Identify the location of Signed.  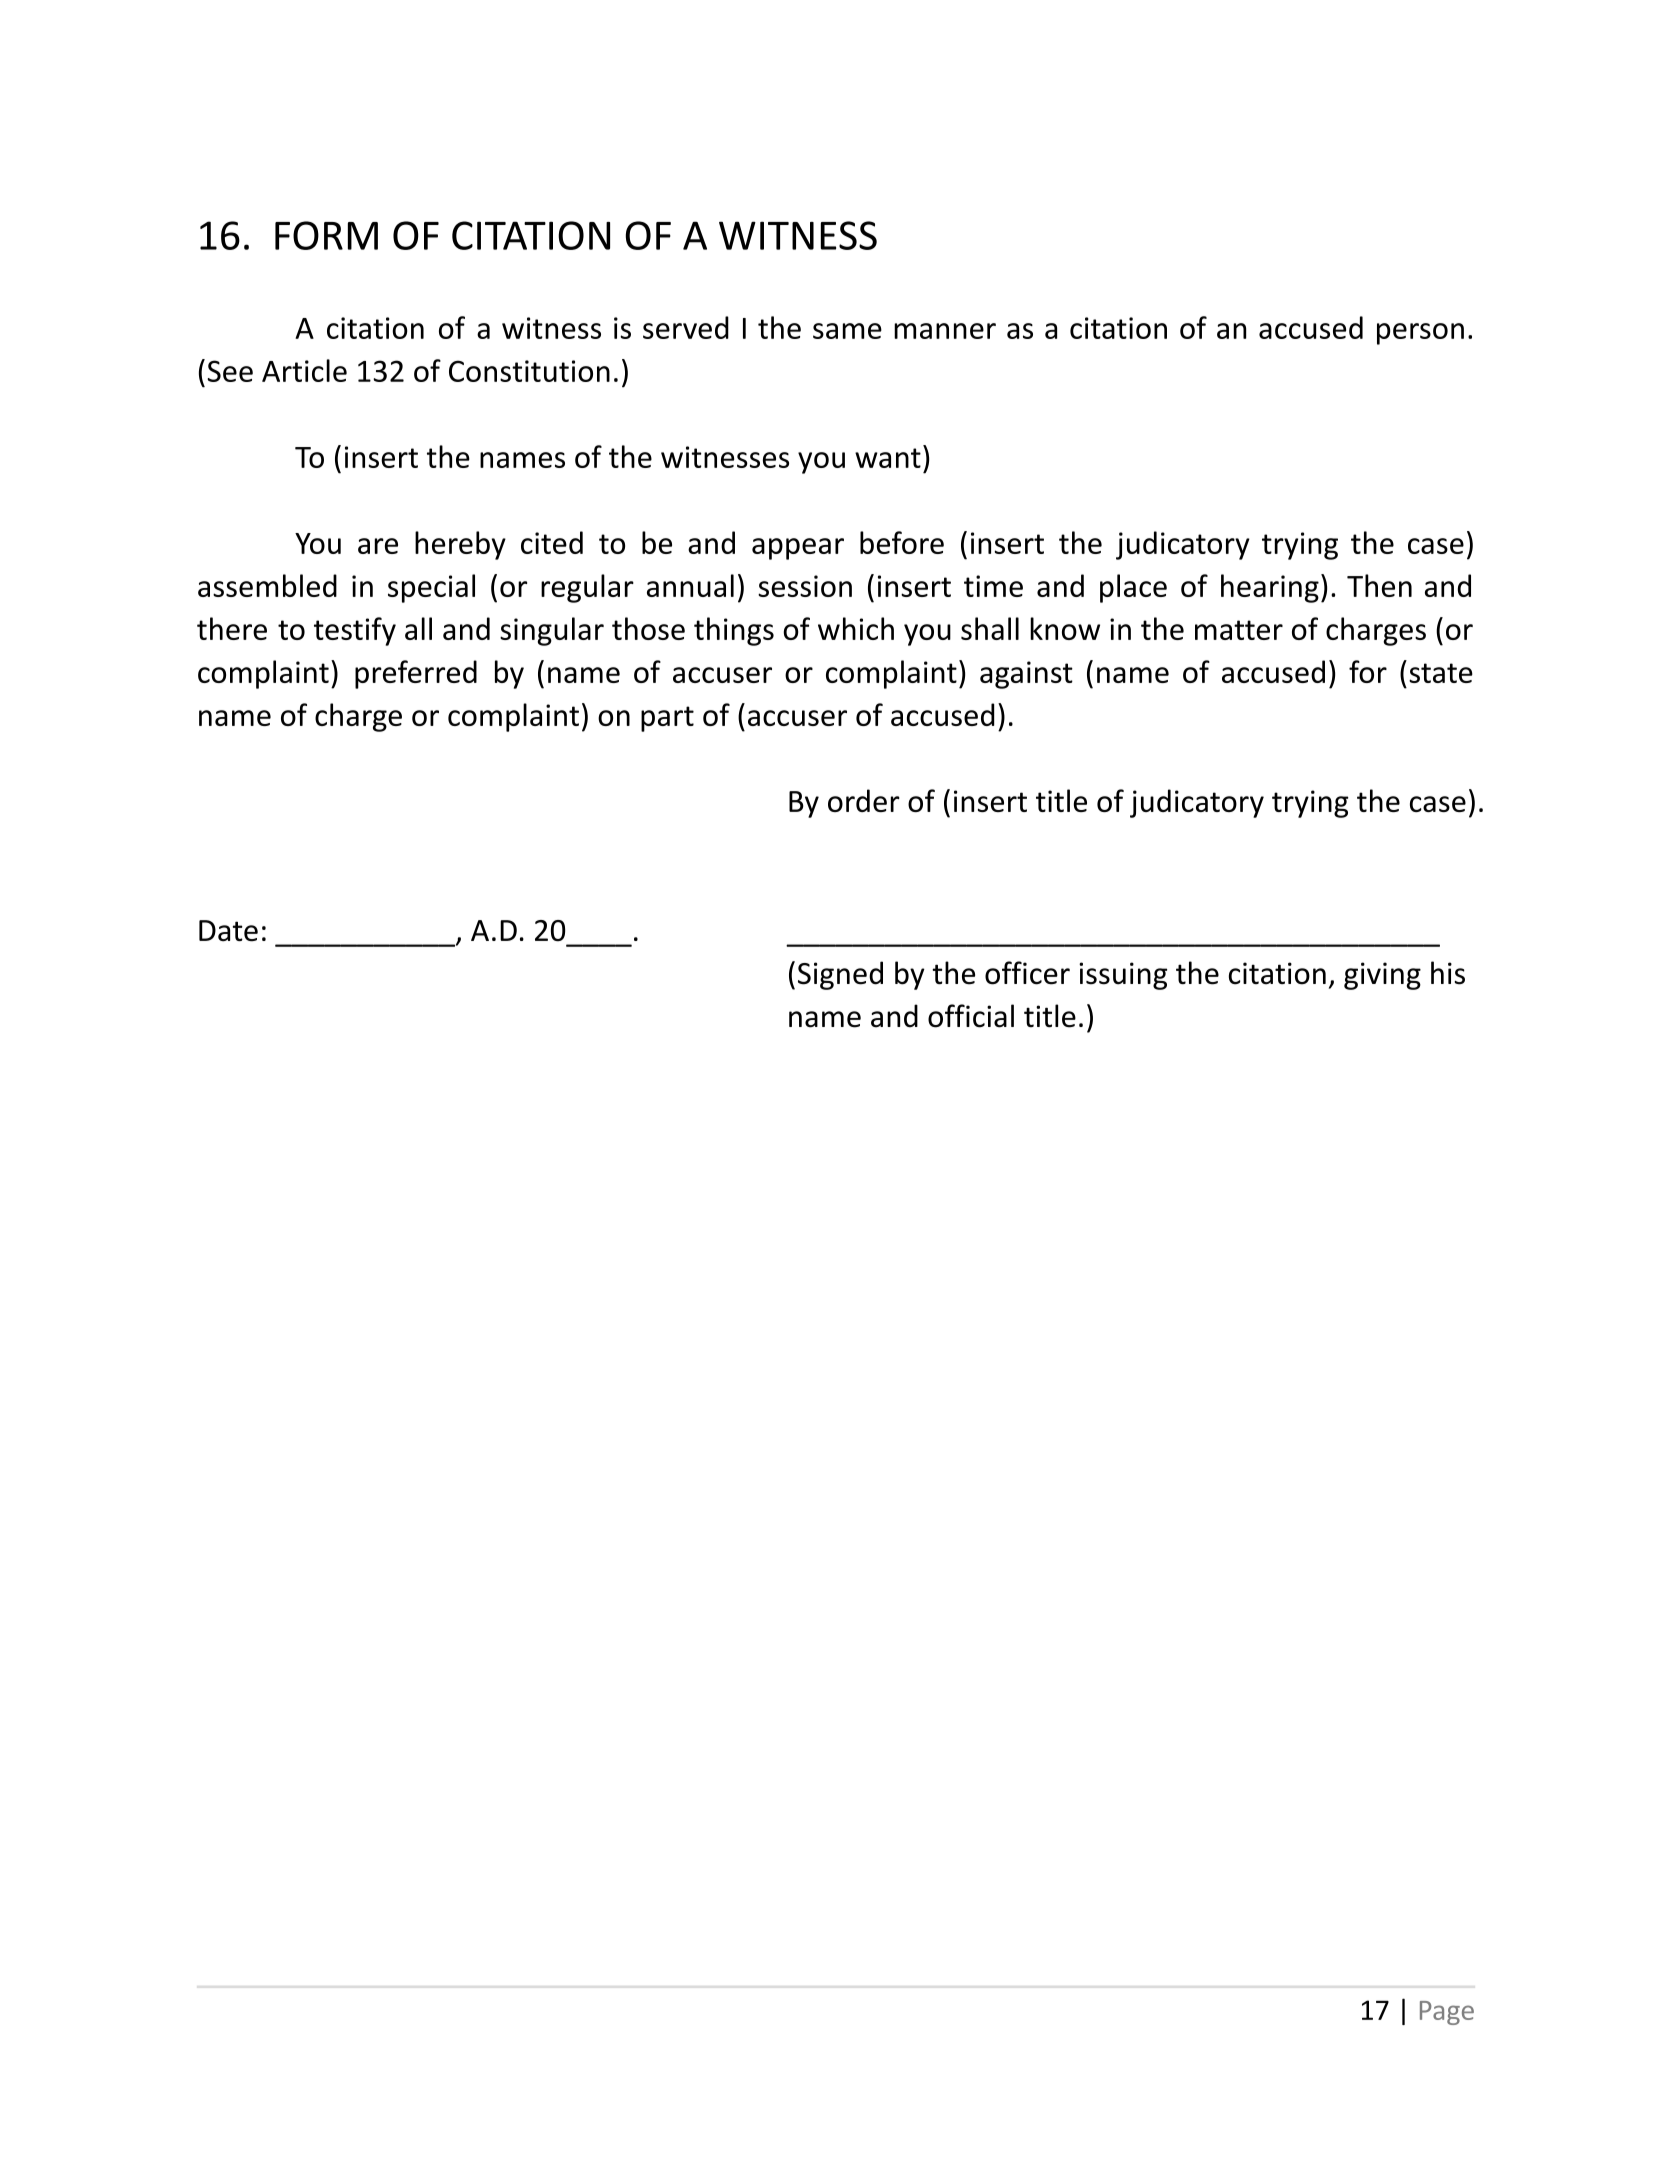
(840, 975).
